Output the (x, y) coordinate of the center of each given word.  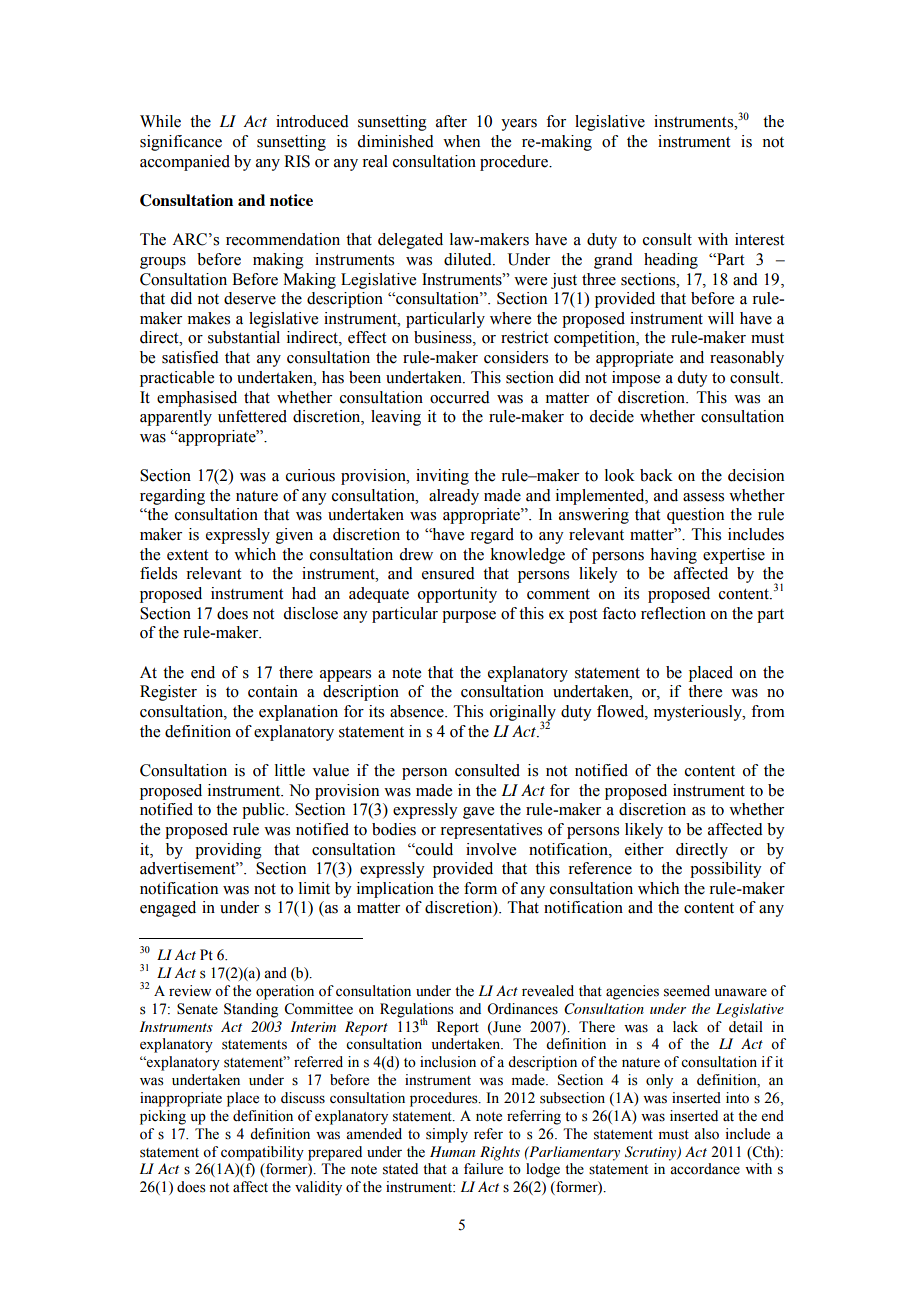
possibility (726, 870)
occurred (460, 397)
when (461, 141)
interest (759, 239)
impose (636, 379)
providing (228, 851)
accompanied (185, 163)
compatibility (262, 1153)
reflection (673, 613)
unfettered (252, 416)
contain (273, 691)
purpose (469, 617)
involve (491, 849)
